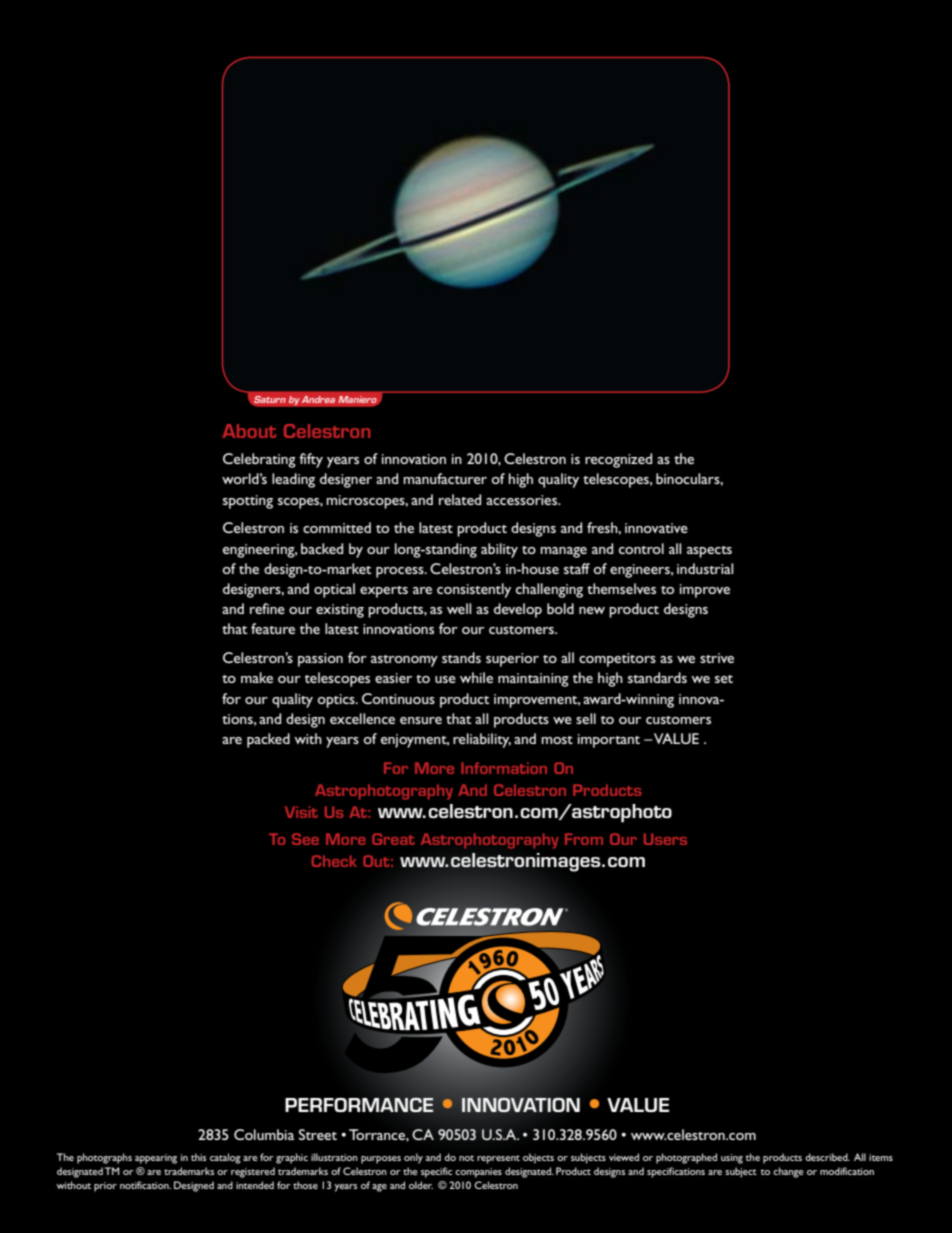 Image resolution: width=952 pixels, height=1233 pixels. What do you see at coordinates (618, 460) in the page?
I see `recognized` at bounding box center [618, 460].
